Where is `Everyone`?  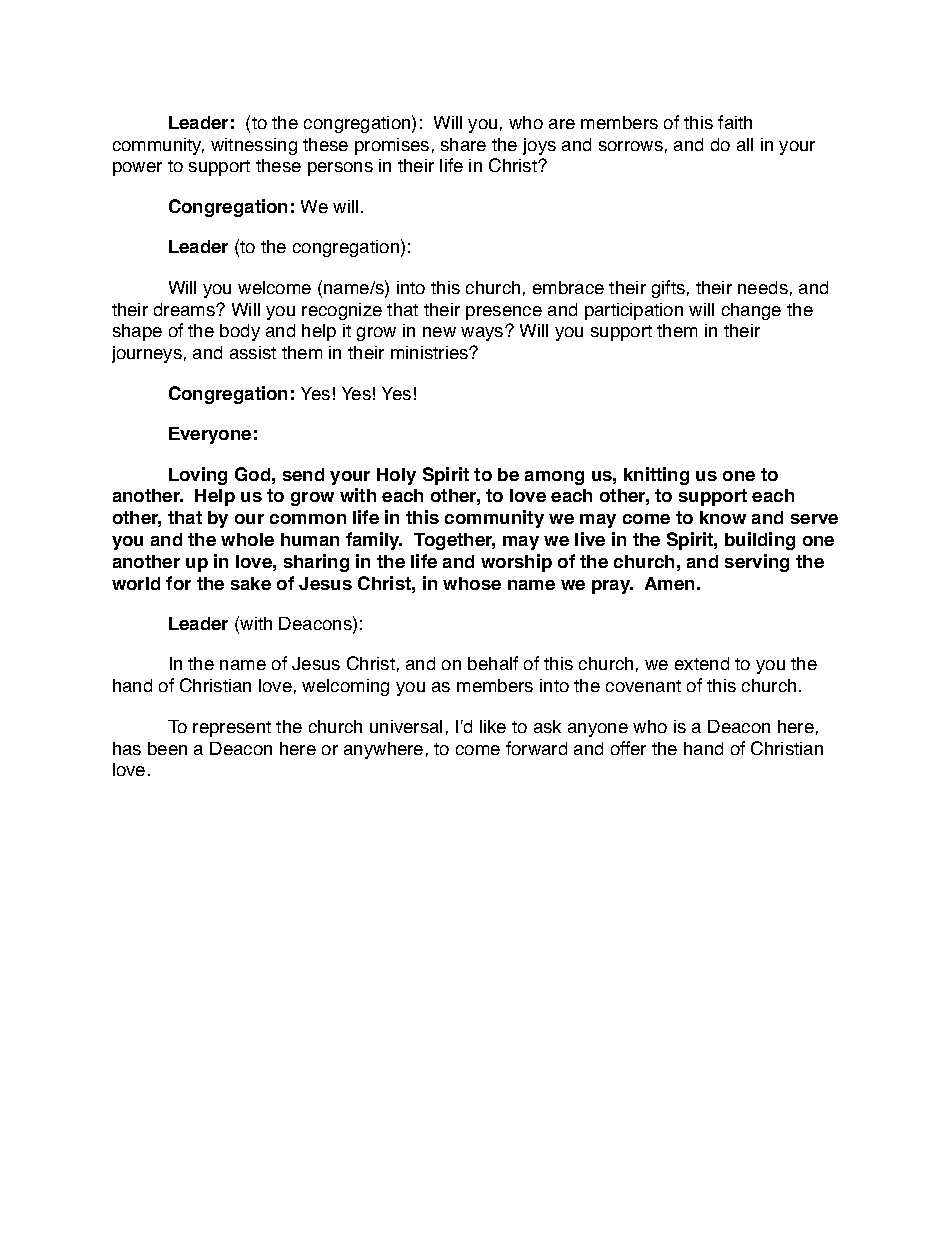
Everyone is located at coordinates (210, 435).
